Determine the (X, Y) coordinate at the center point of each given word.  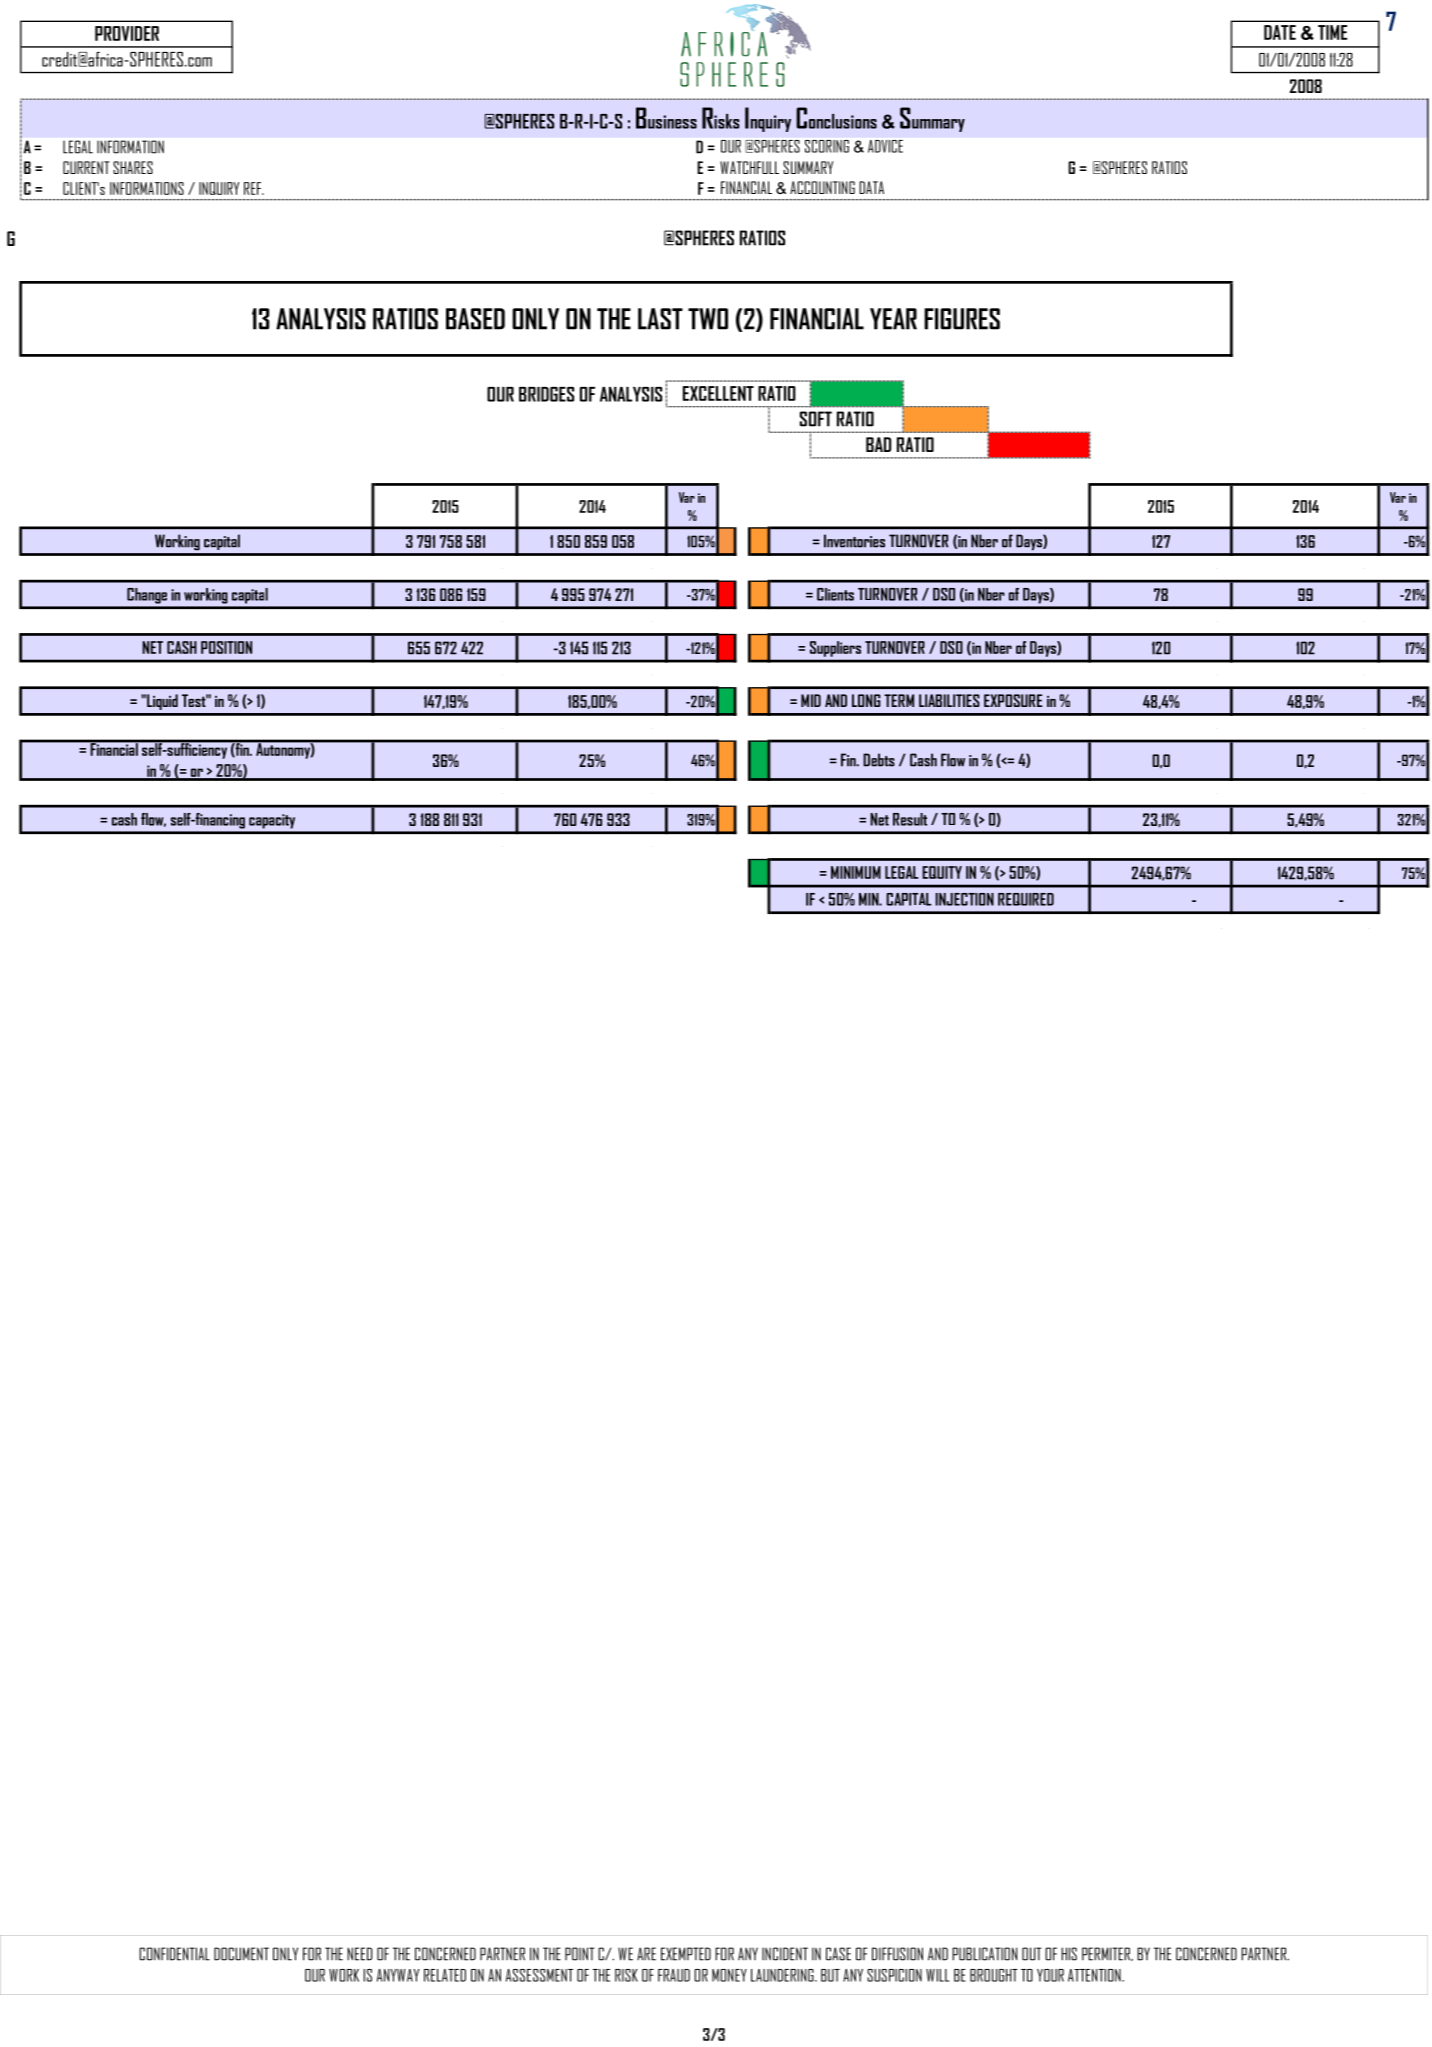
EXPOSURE (1013, 700)
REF (254, 188)
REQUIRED (1026, 899)
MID (811, 700)
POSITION (226, 647)
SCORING (827, 146)
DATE (1280, 32)
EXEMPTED (686, 1954)
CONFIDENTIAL (174, 1954)
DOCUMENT (241, 1954)
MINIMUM (856, 872)
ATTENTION (1095, 1975)
